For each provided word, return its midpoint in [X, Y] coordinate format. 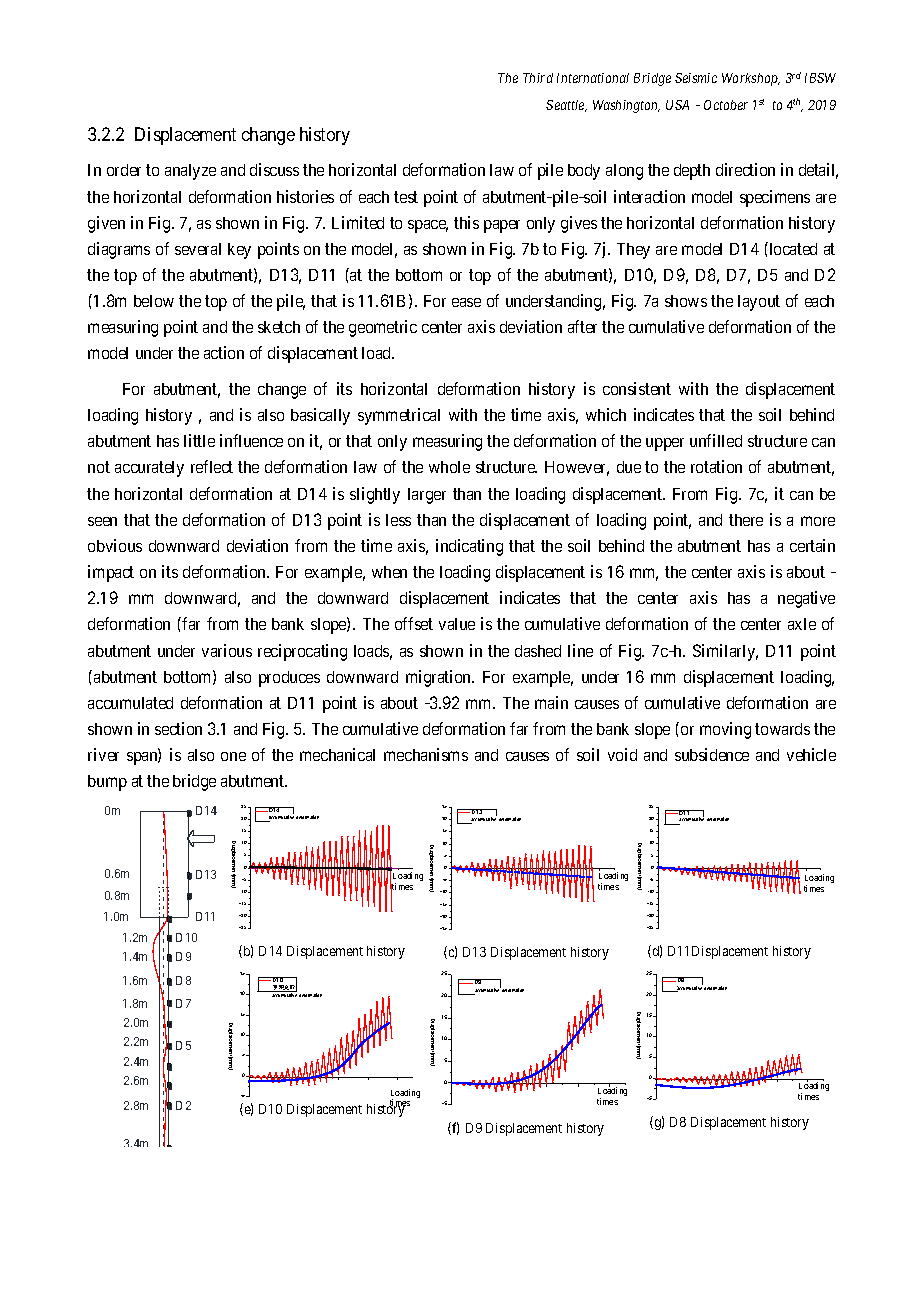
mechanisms [426, 754]
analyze [190, 172]
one [233, 756]
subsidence [712, 754]
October [726, 105]
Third [538, 78]
